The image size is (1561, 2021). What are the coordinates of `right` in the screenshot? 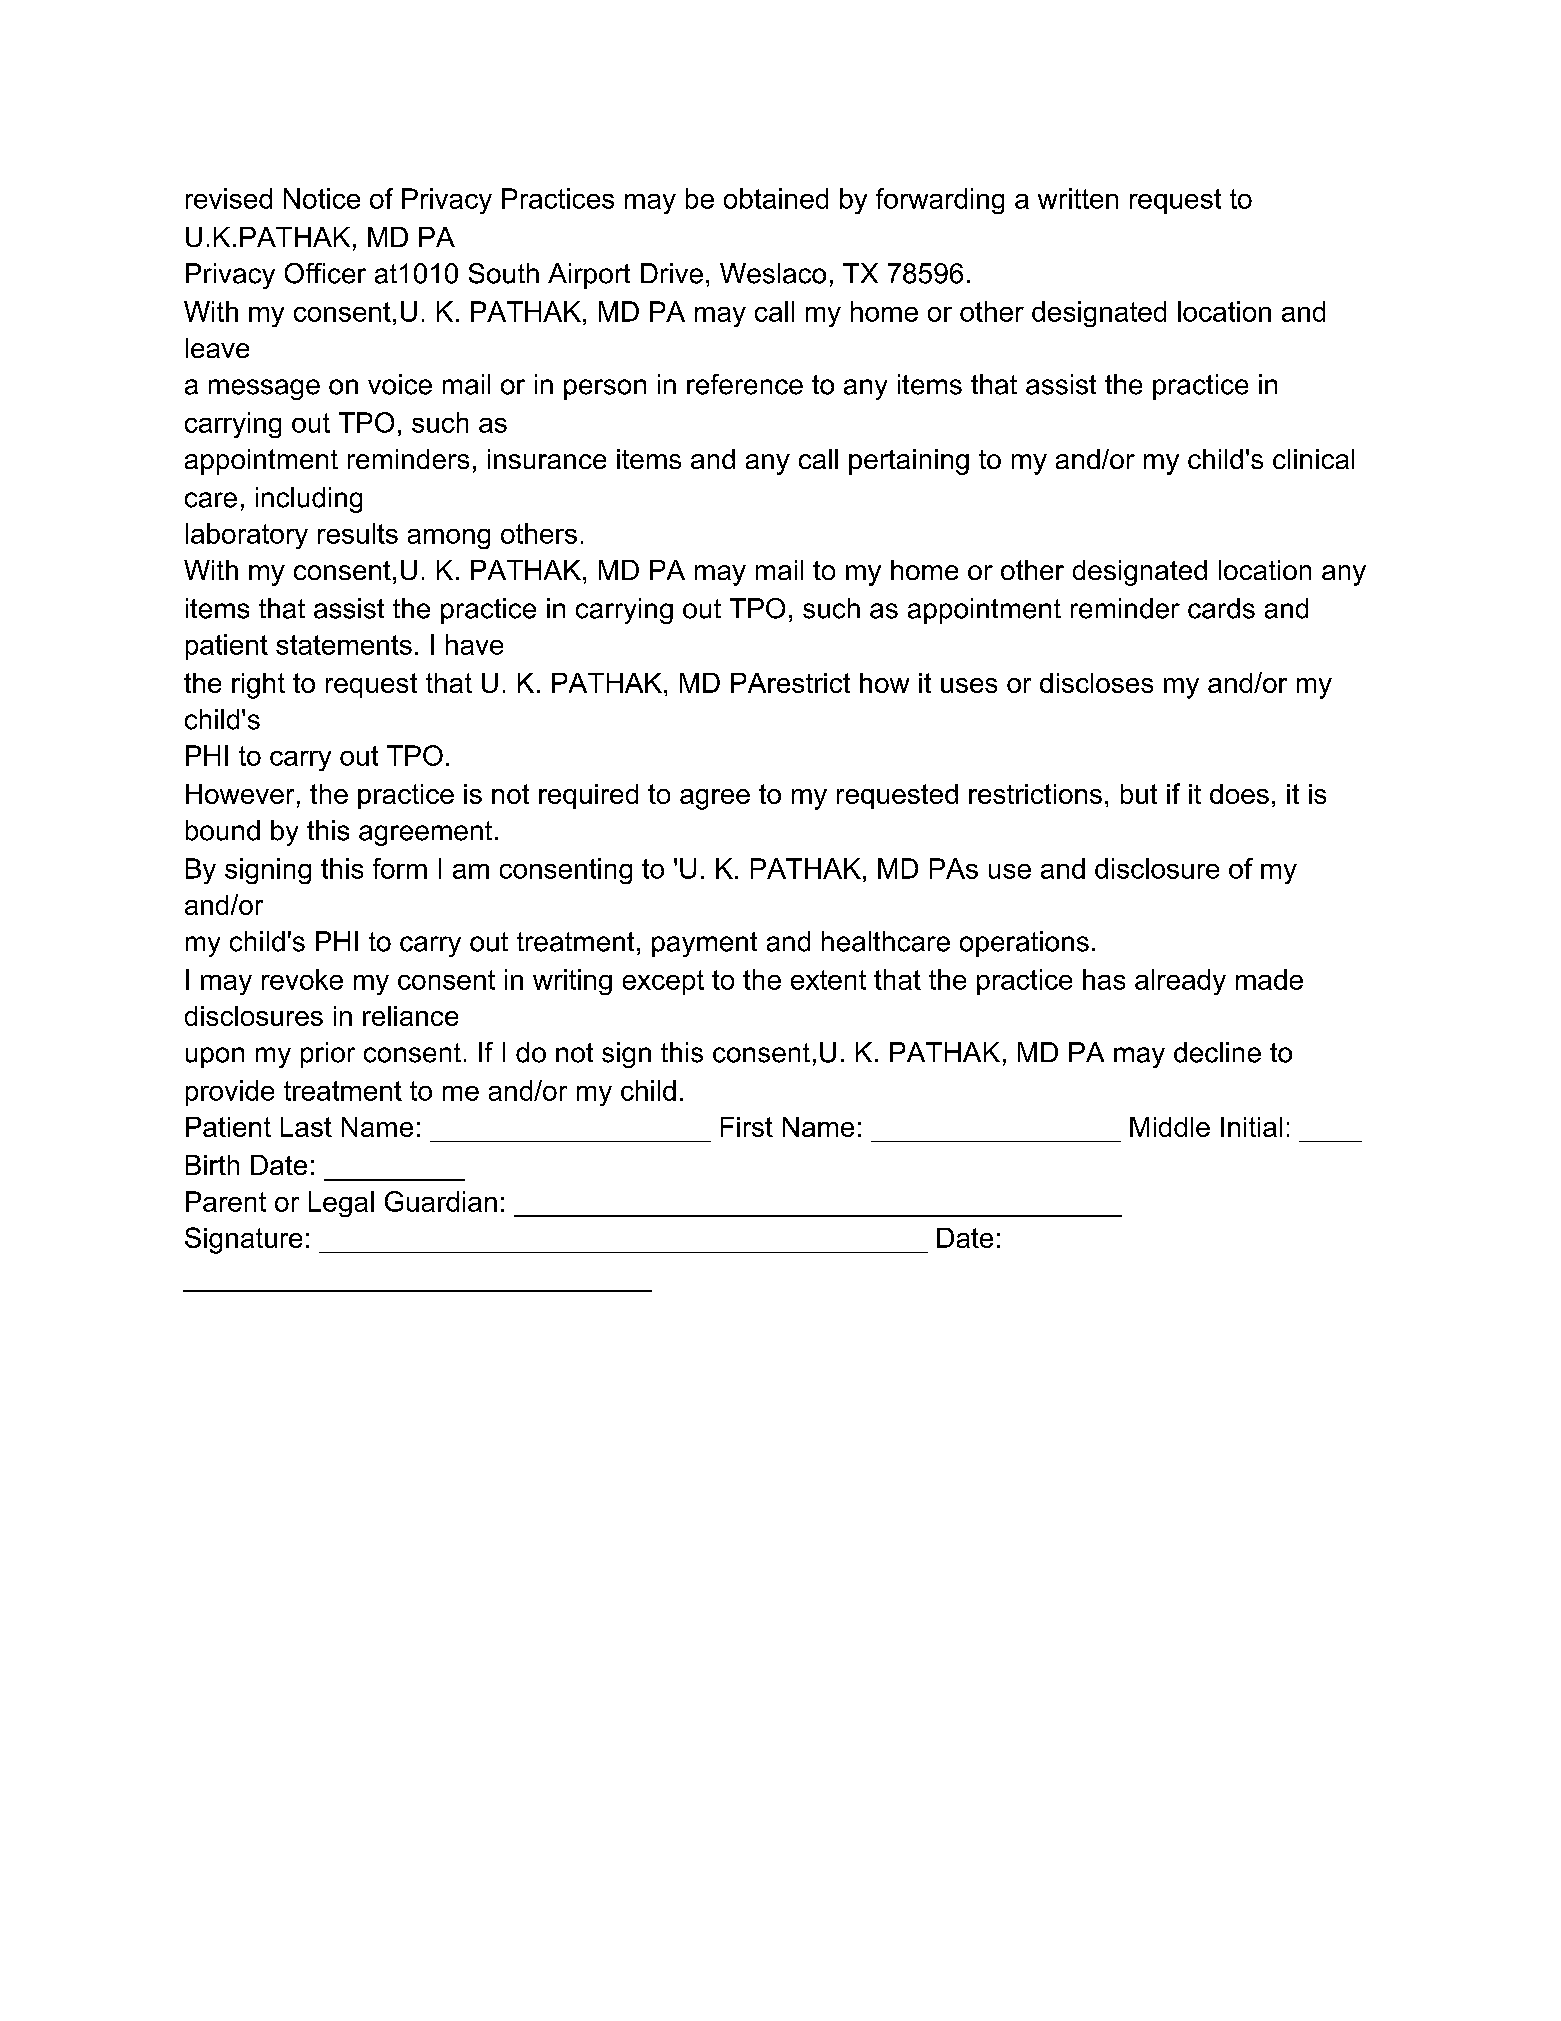 It's located at (258, 686).
